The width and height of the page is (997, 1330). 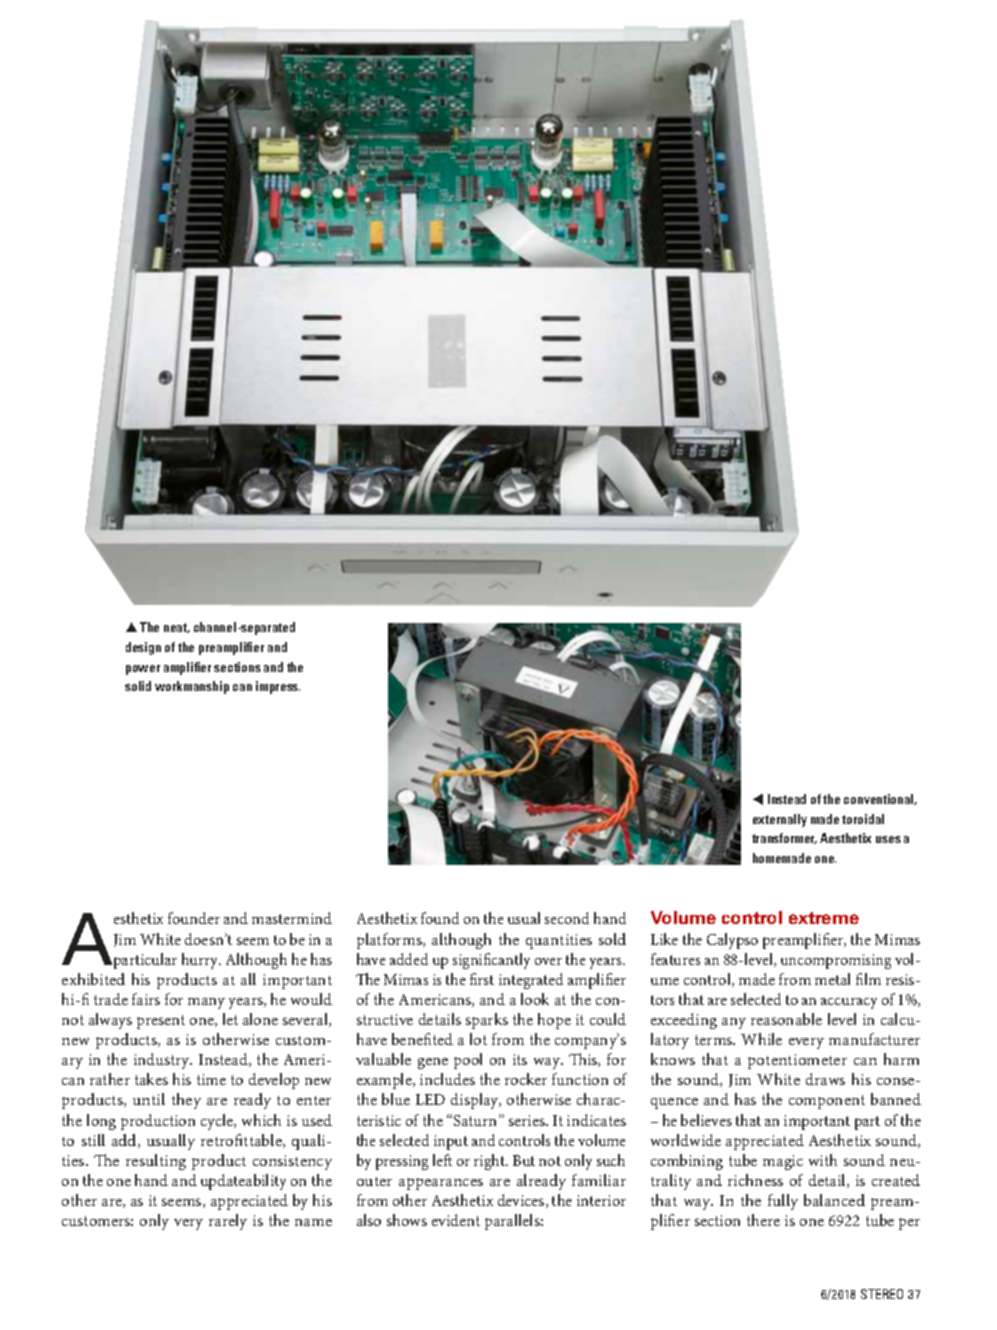 What do you see at coordinates (882, 1294) in the page?
I see `STEREO` at bounding box center [882, 1294].
